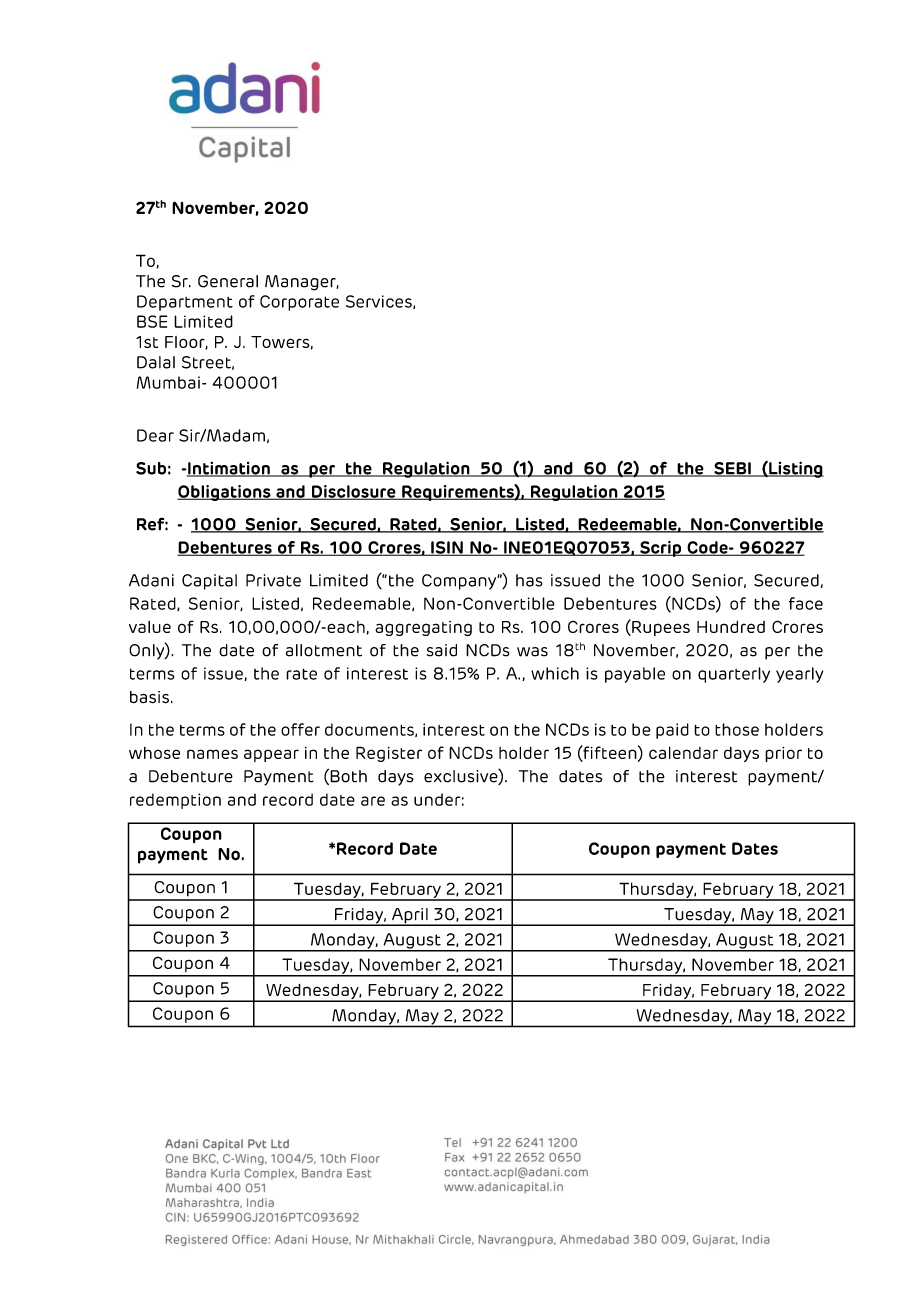 This screenshot has width=924, height=1307. I want to click on Intimation, so click(229, 469).
